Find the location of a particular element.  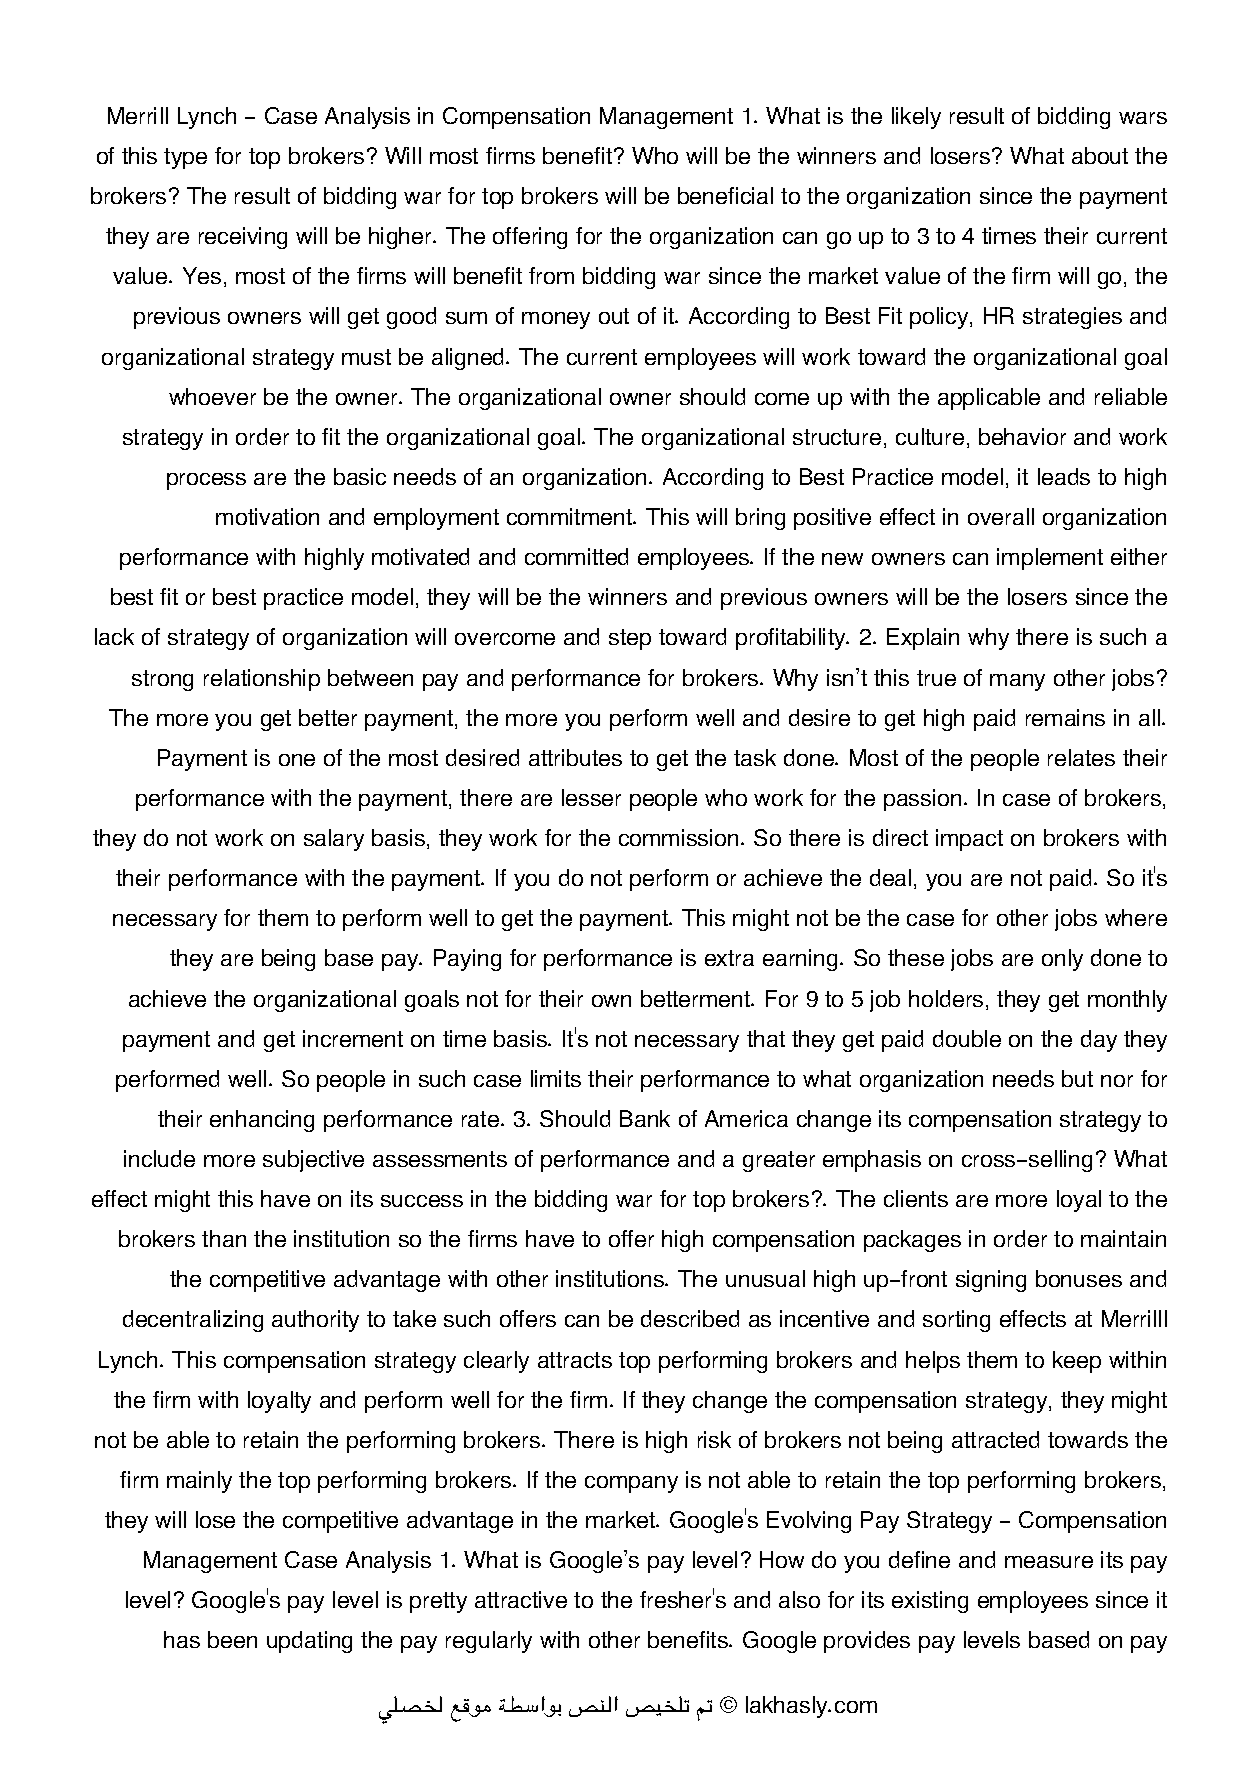

salary is located at coordinates (334, 840).
